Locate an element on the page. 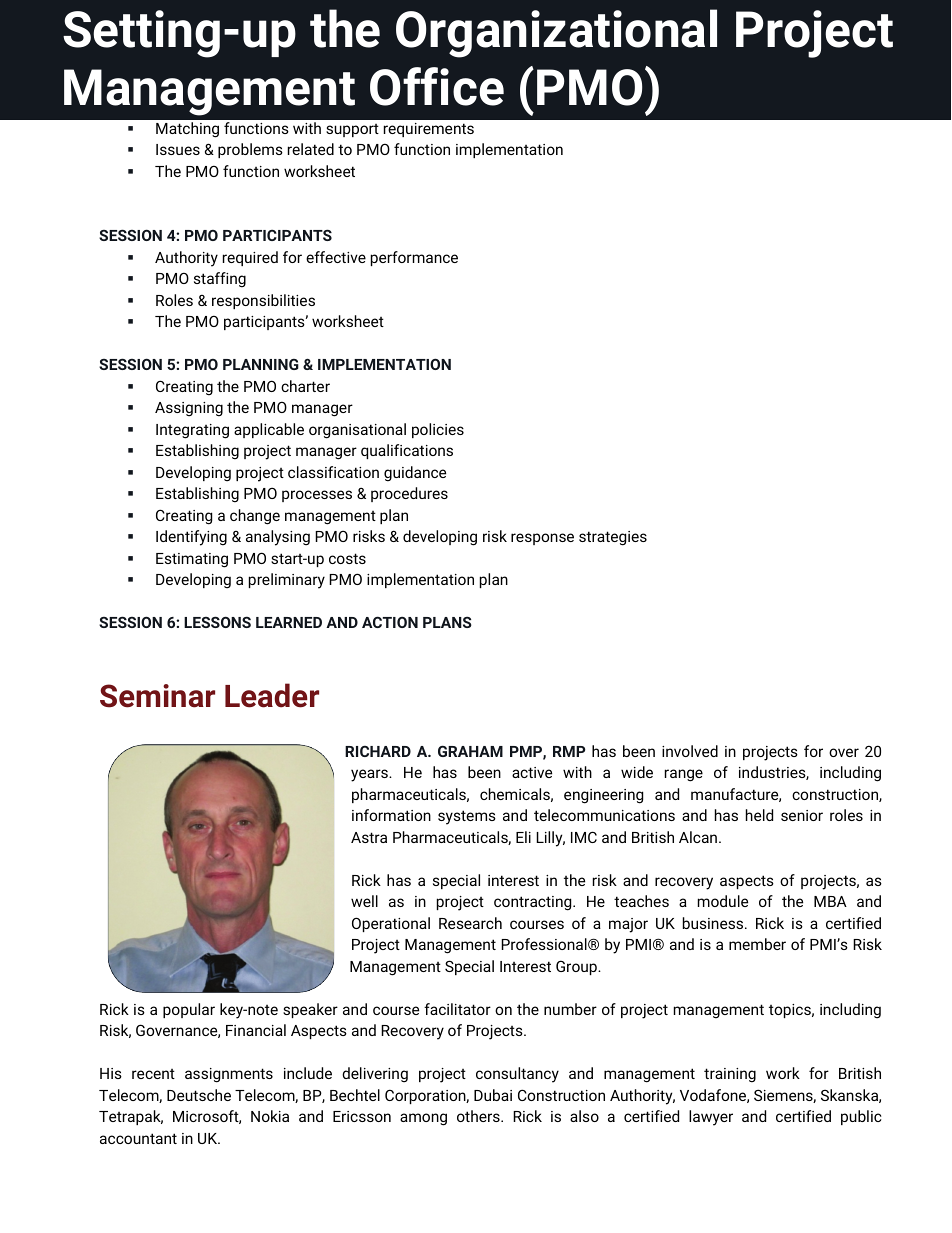 The width and height of the image is (952, 1233). strategies is located at coordinates (613, 538).
